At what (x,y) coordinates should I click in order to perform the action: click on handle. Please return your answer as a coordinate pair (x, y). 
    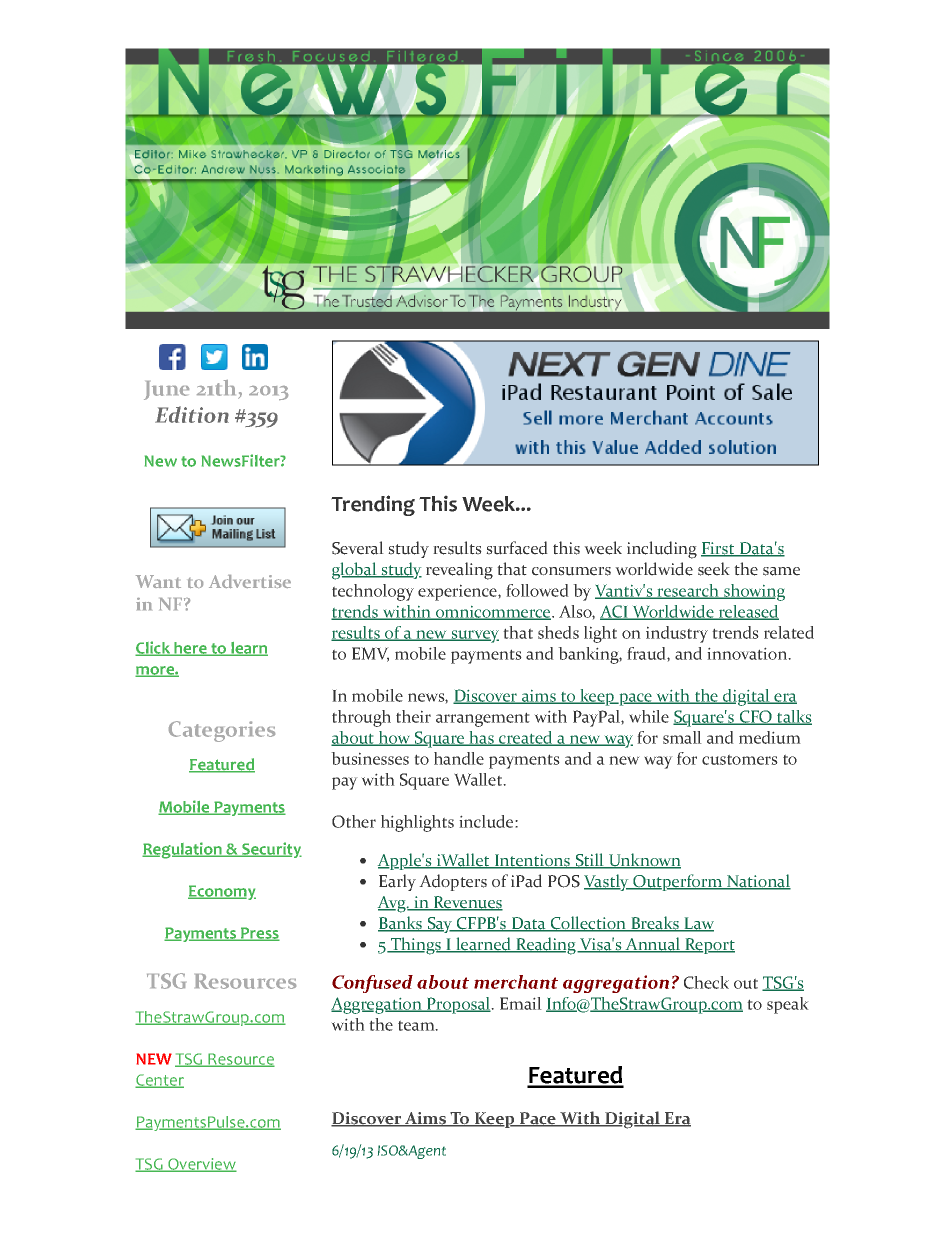
    Looking at the image, I should click on (459, 758).
